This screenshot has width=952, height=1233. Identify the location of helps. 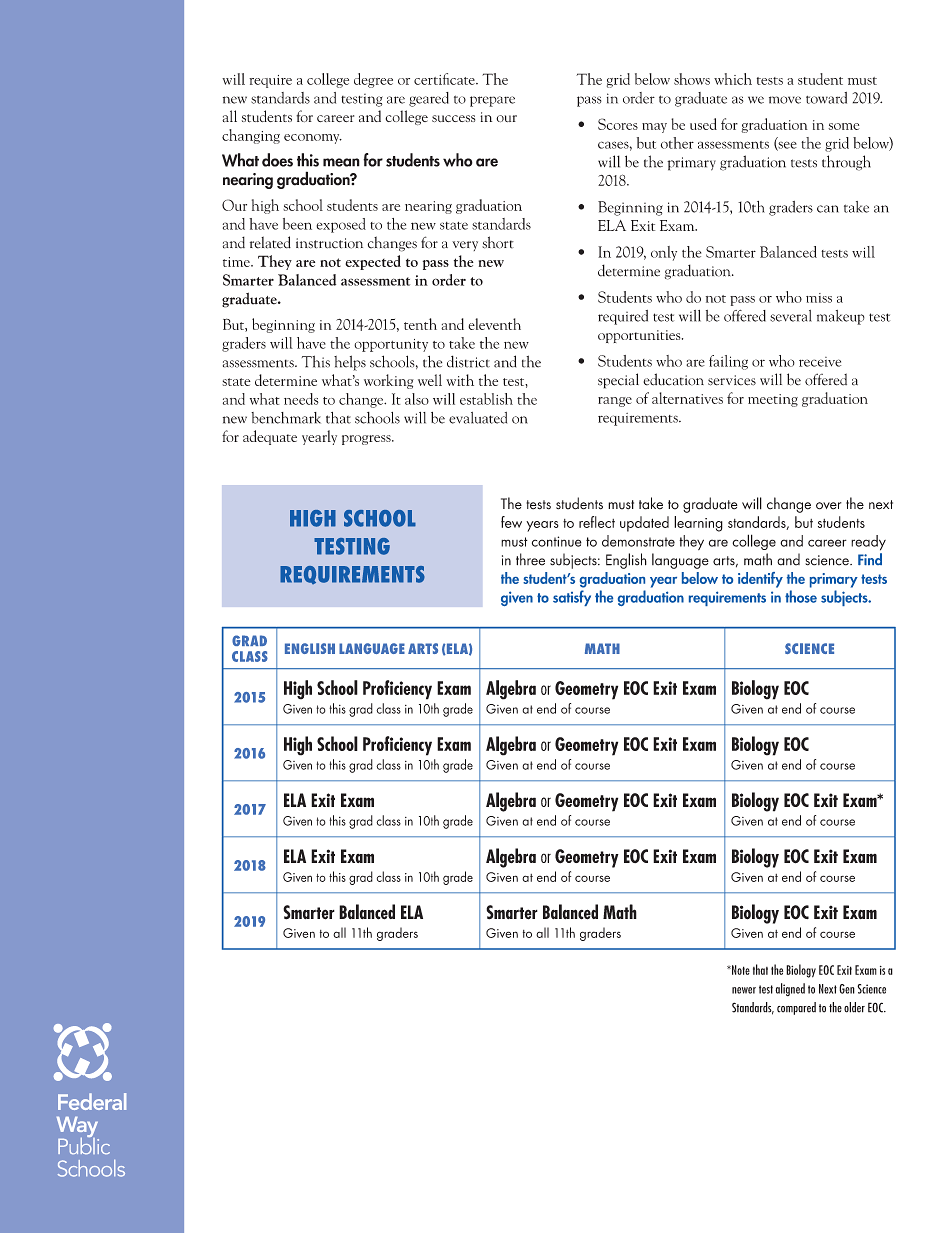
(350, 363).
